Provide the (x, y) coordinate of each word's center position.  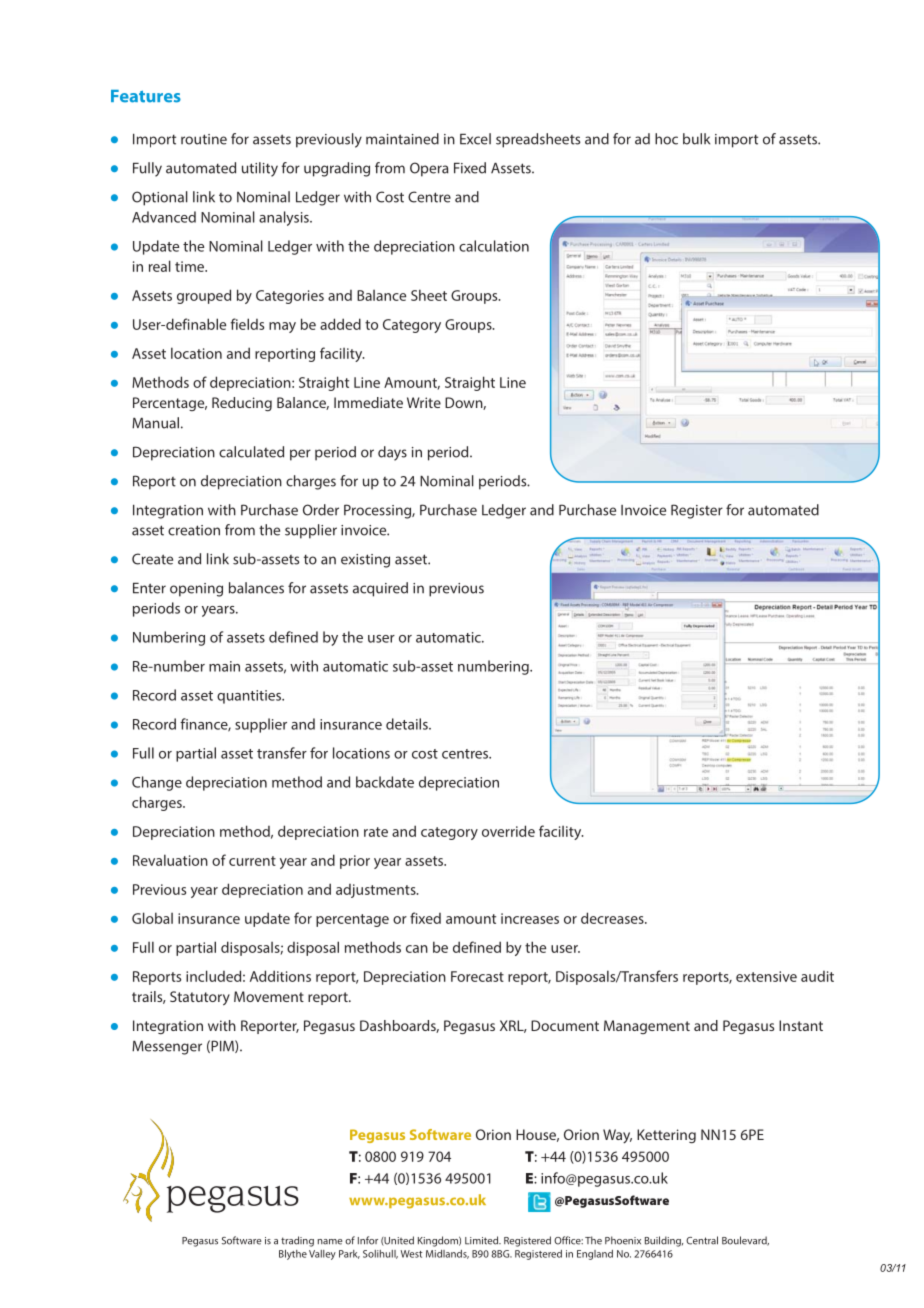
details (408, 724)
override (508, 831)
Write (424, 402)
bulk (696, 139)
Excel (475, 139)
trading (297, 1241)
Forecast (477, 976)
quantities (250, 697)
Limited (483, 1240)
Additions (280, 976)
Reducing (242, 404)
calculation (494, 246)
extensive (766, 976)
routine (204, 139)
